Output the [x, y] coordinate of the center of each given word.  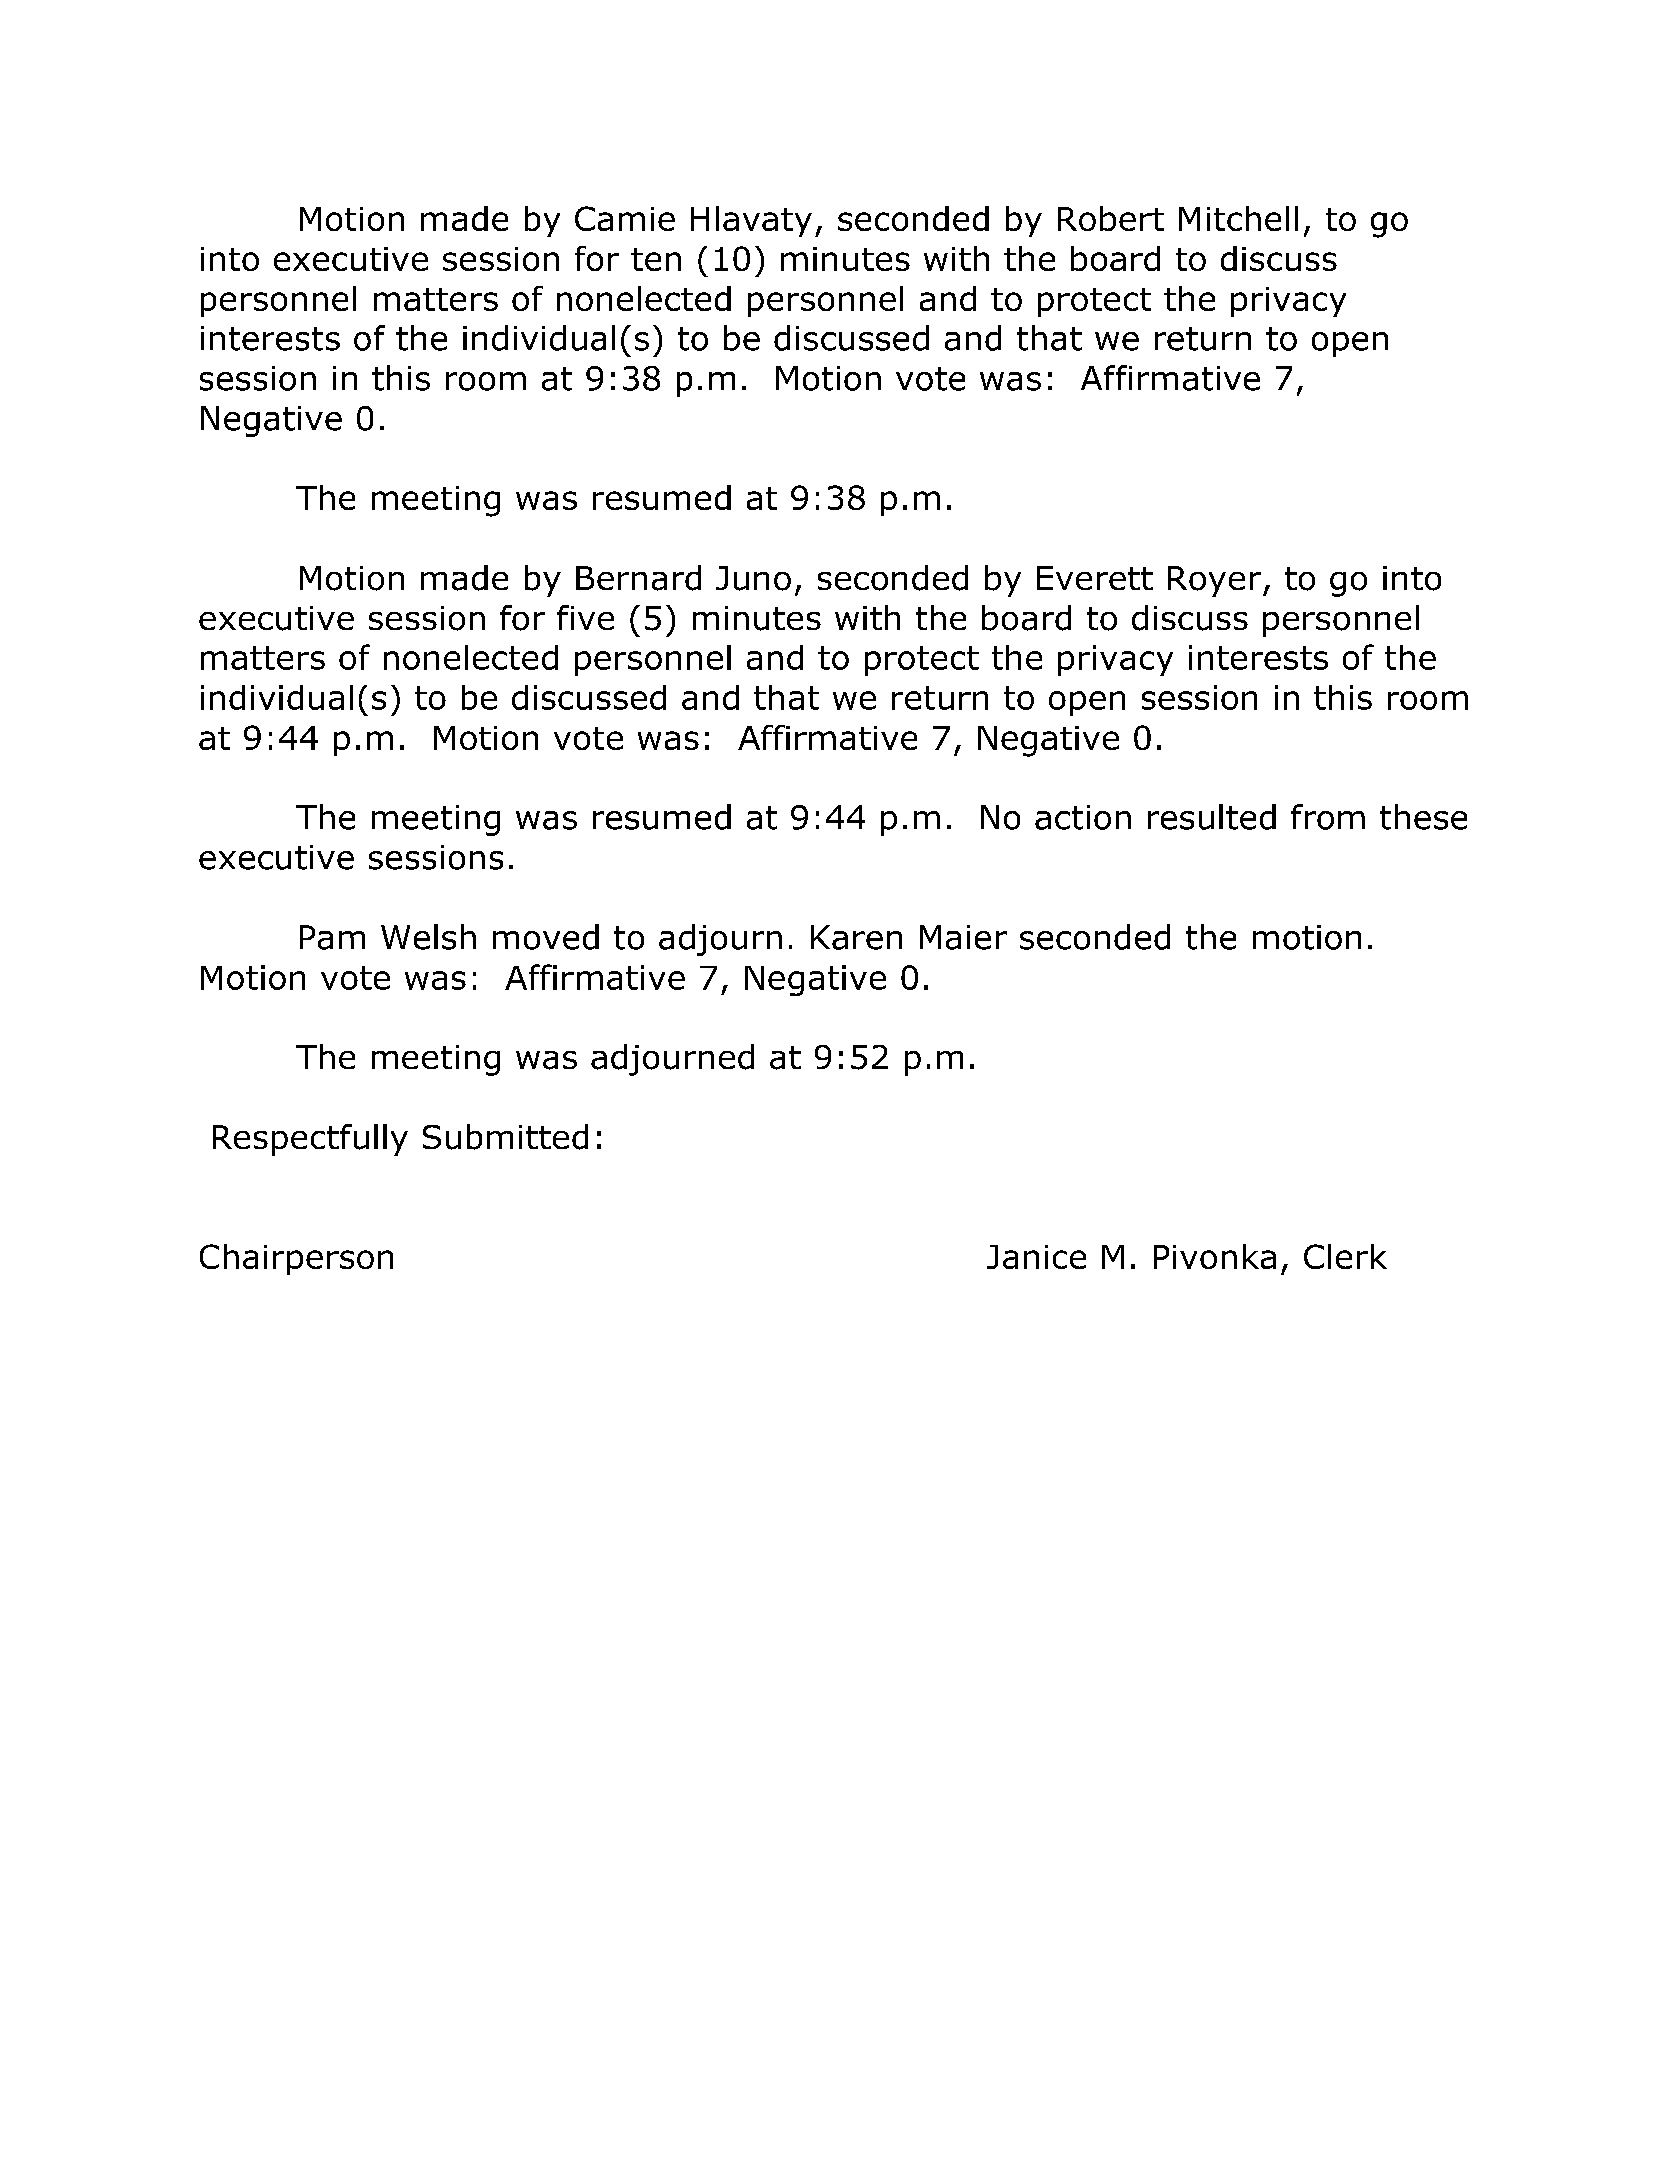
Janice [1036, 1257]
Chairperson [296, 1259]
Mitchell [1238, 218]
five [585, 617]
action [1083, 817]
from [1328, 817]
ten [656, 259]
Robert [1111, 218]
